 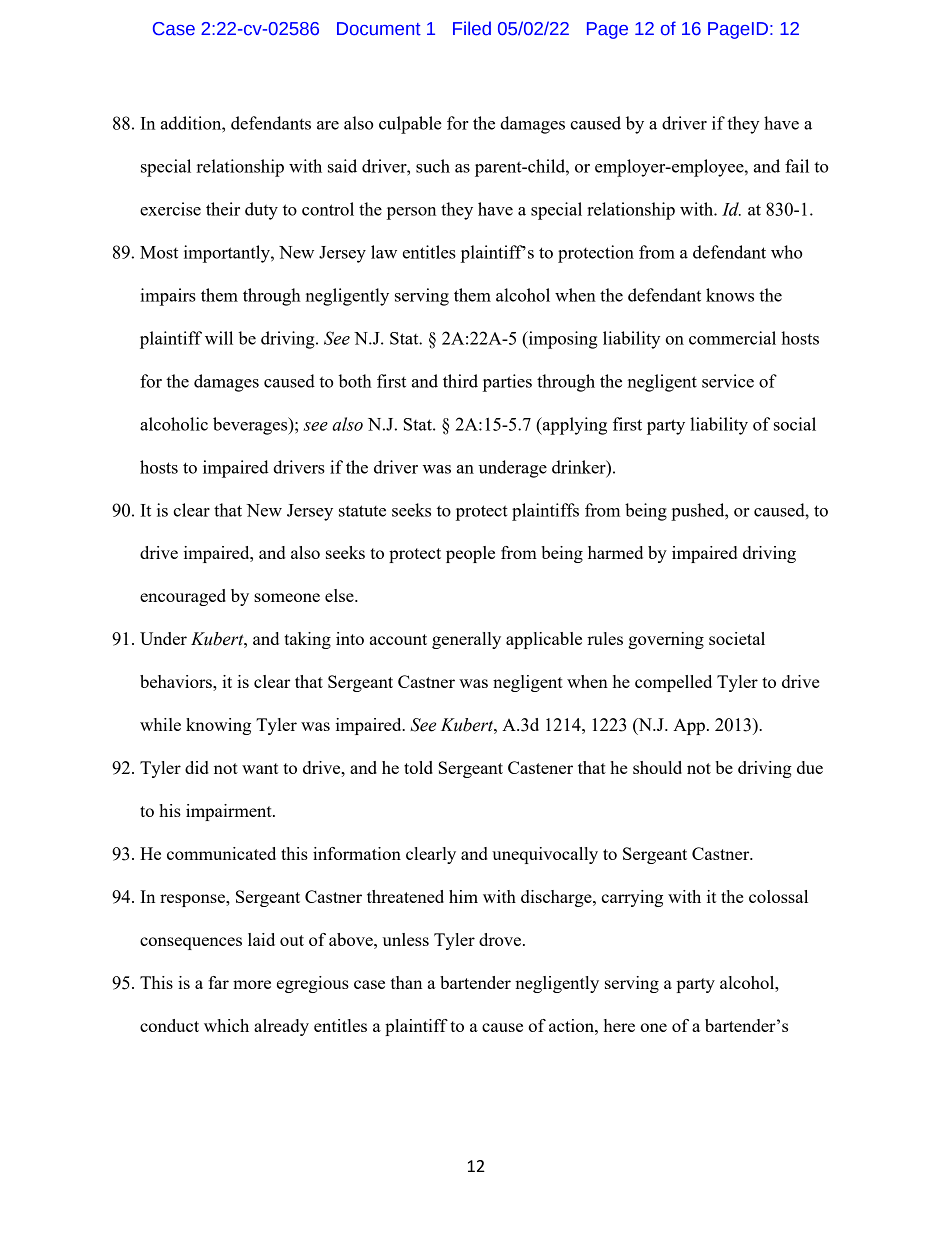 What do you see at coordinates (379, 29) in the screenshot?
I see `Document` at bounding box center [379, 29].
